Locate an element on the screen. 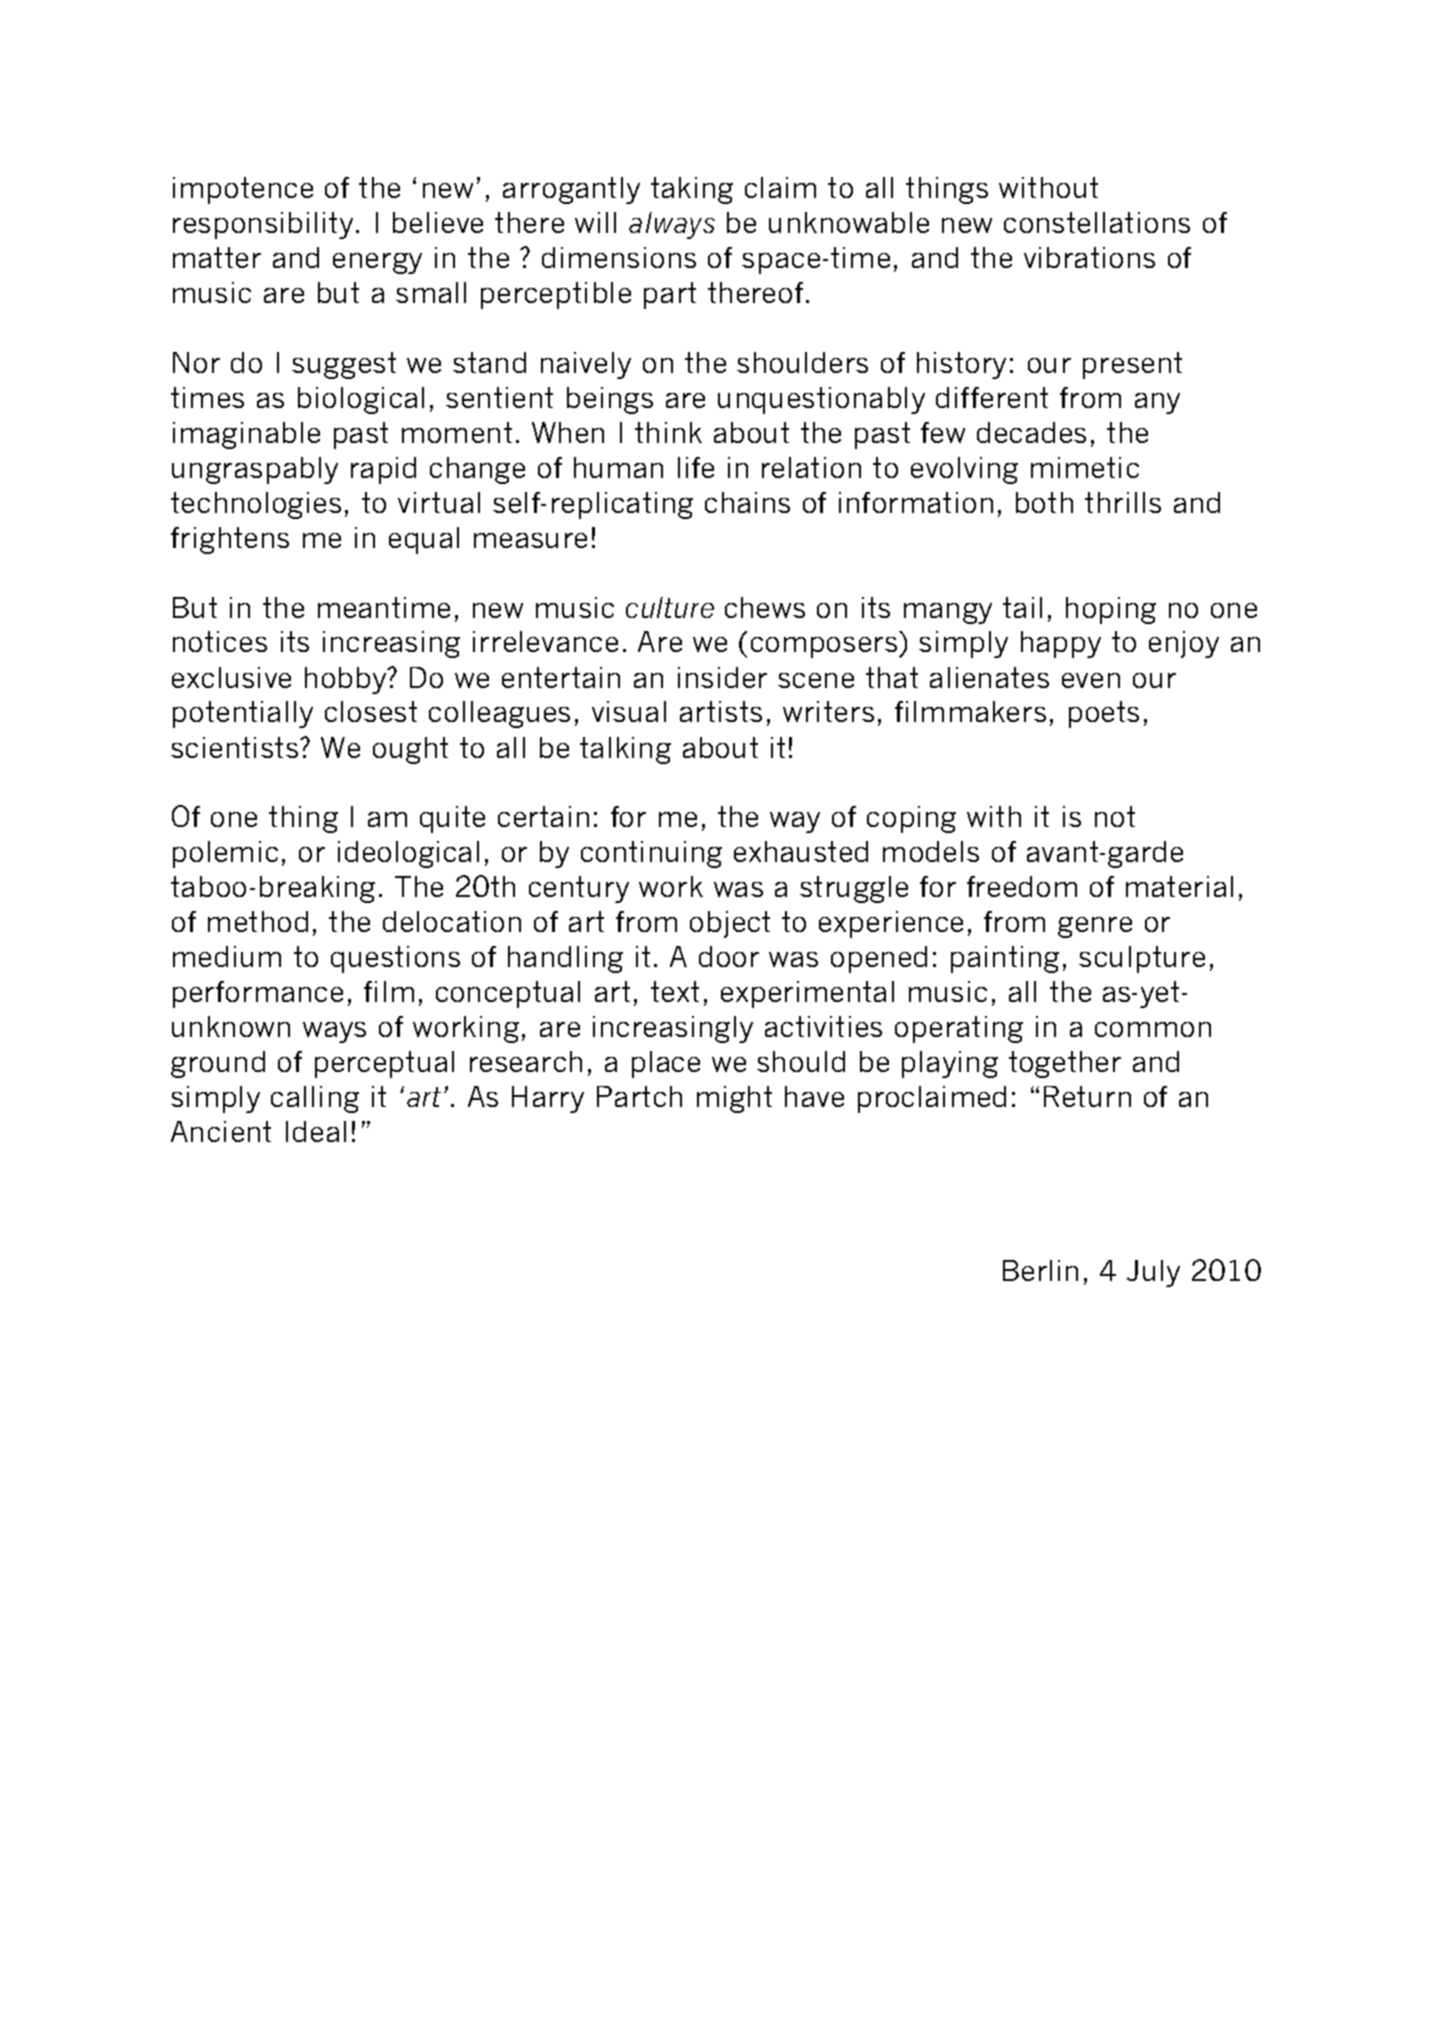 This screenshot has height=2027, width=1433. happy is located at coordinates (1061, 644).
